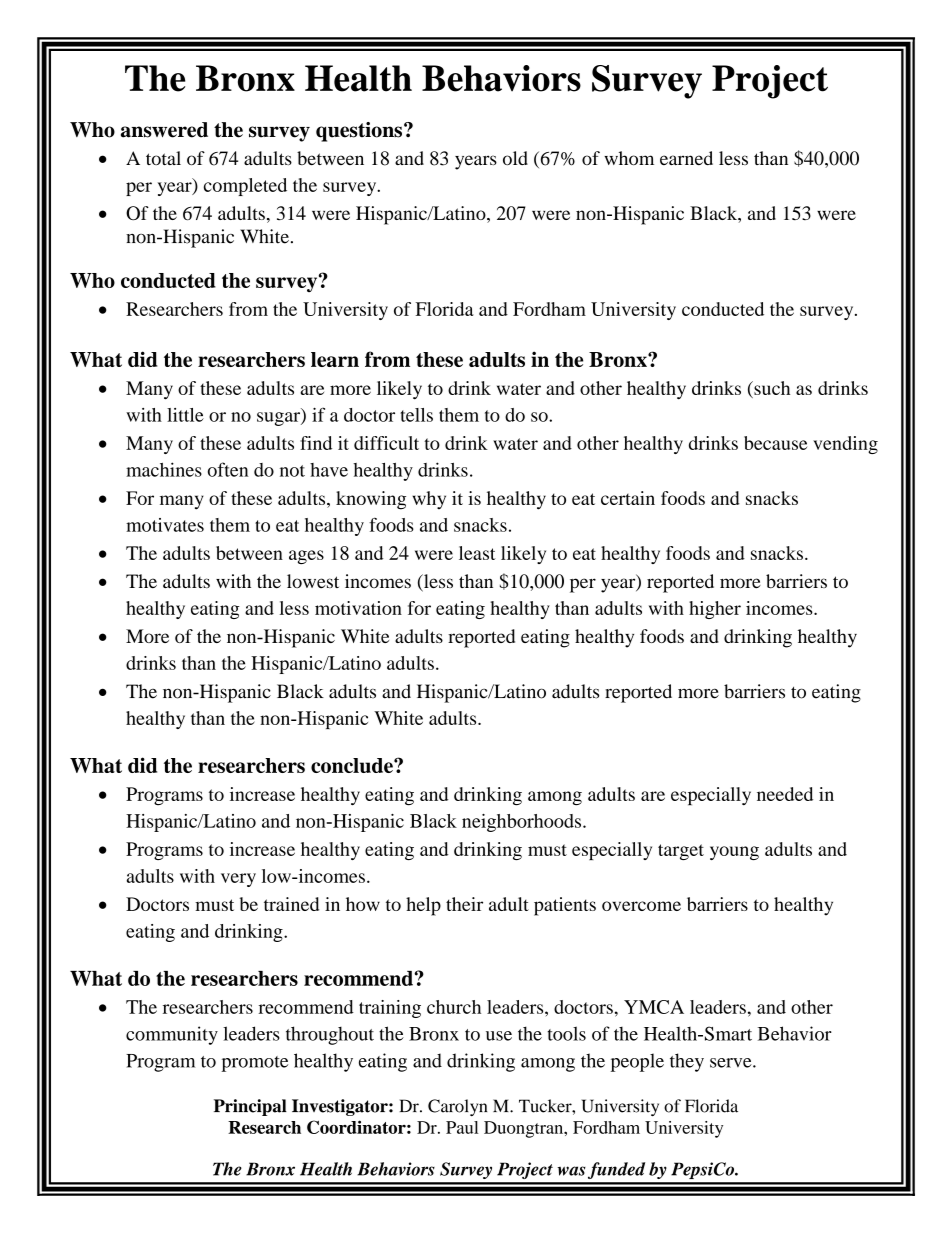 The image size is (952, 1233). Describe the element at coordinates (245, 187) in the document. I see `completed` at that location.
